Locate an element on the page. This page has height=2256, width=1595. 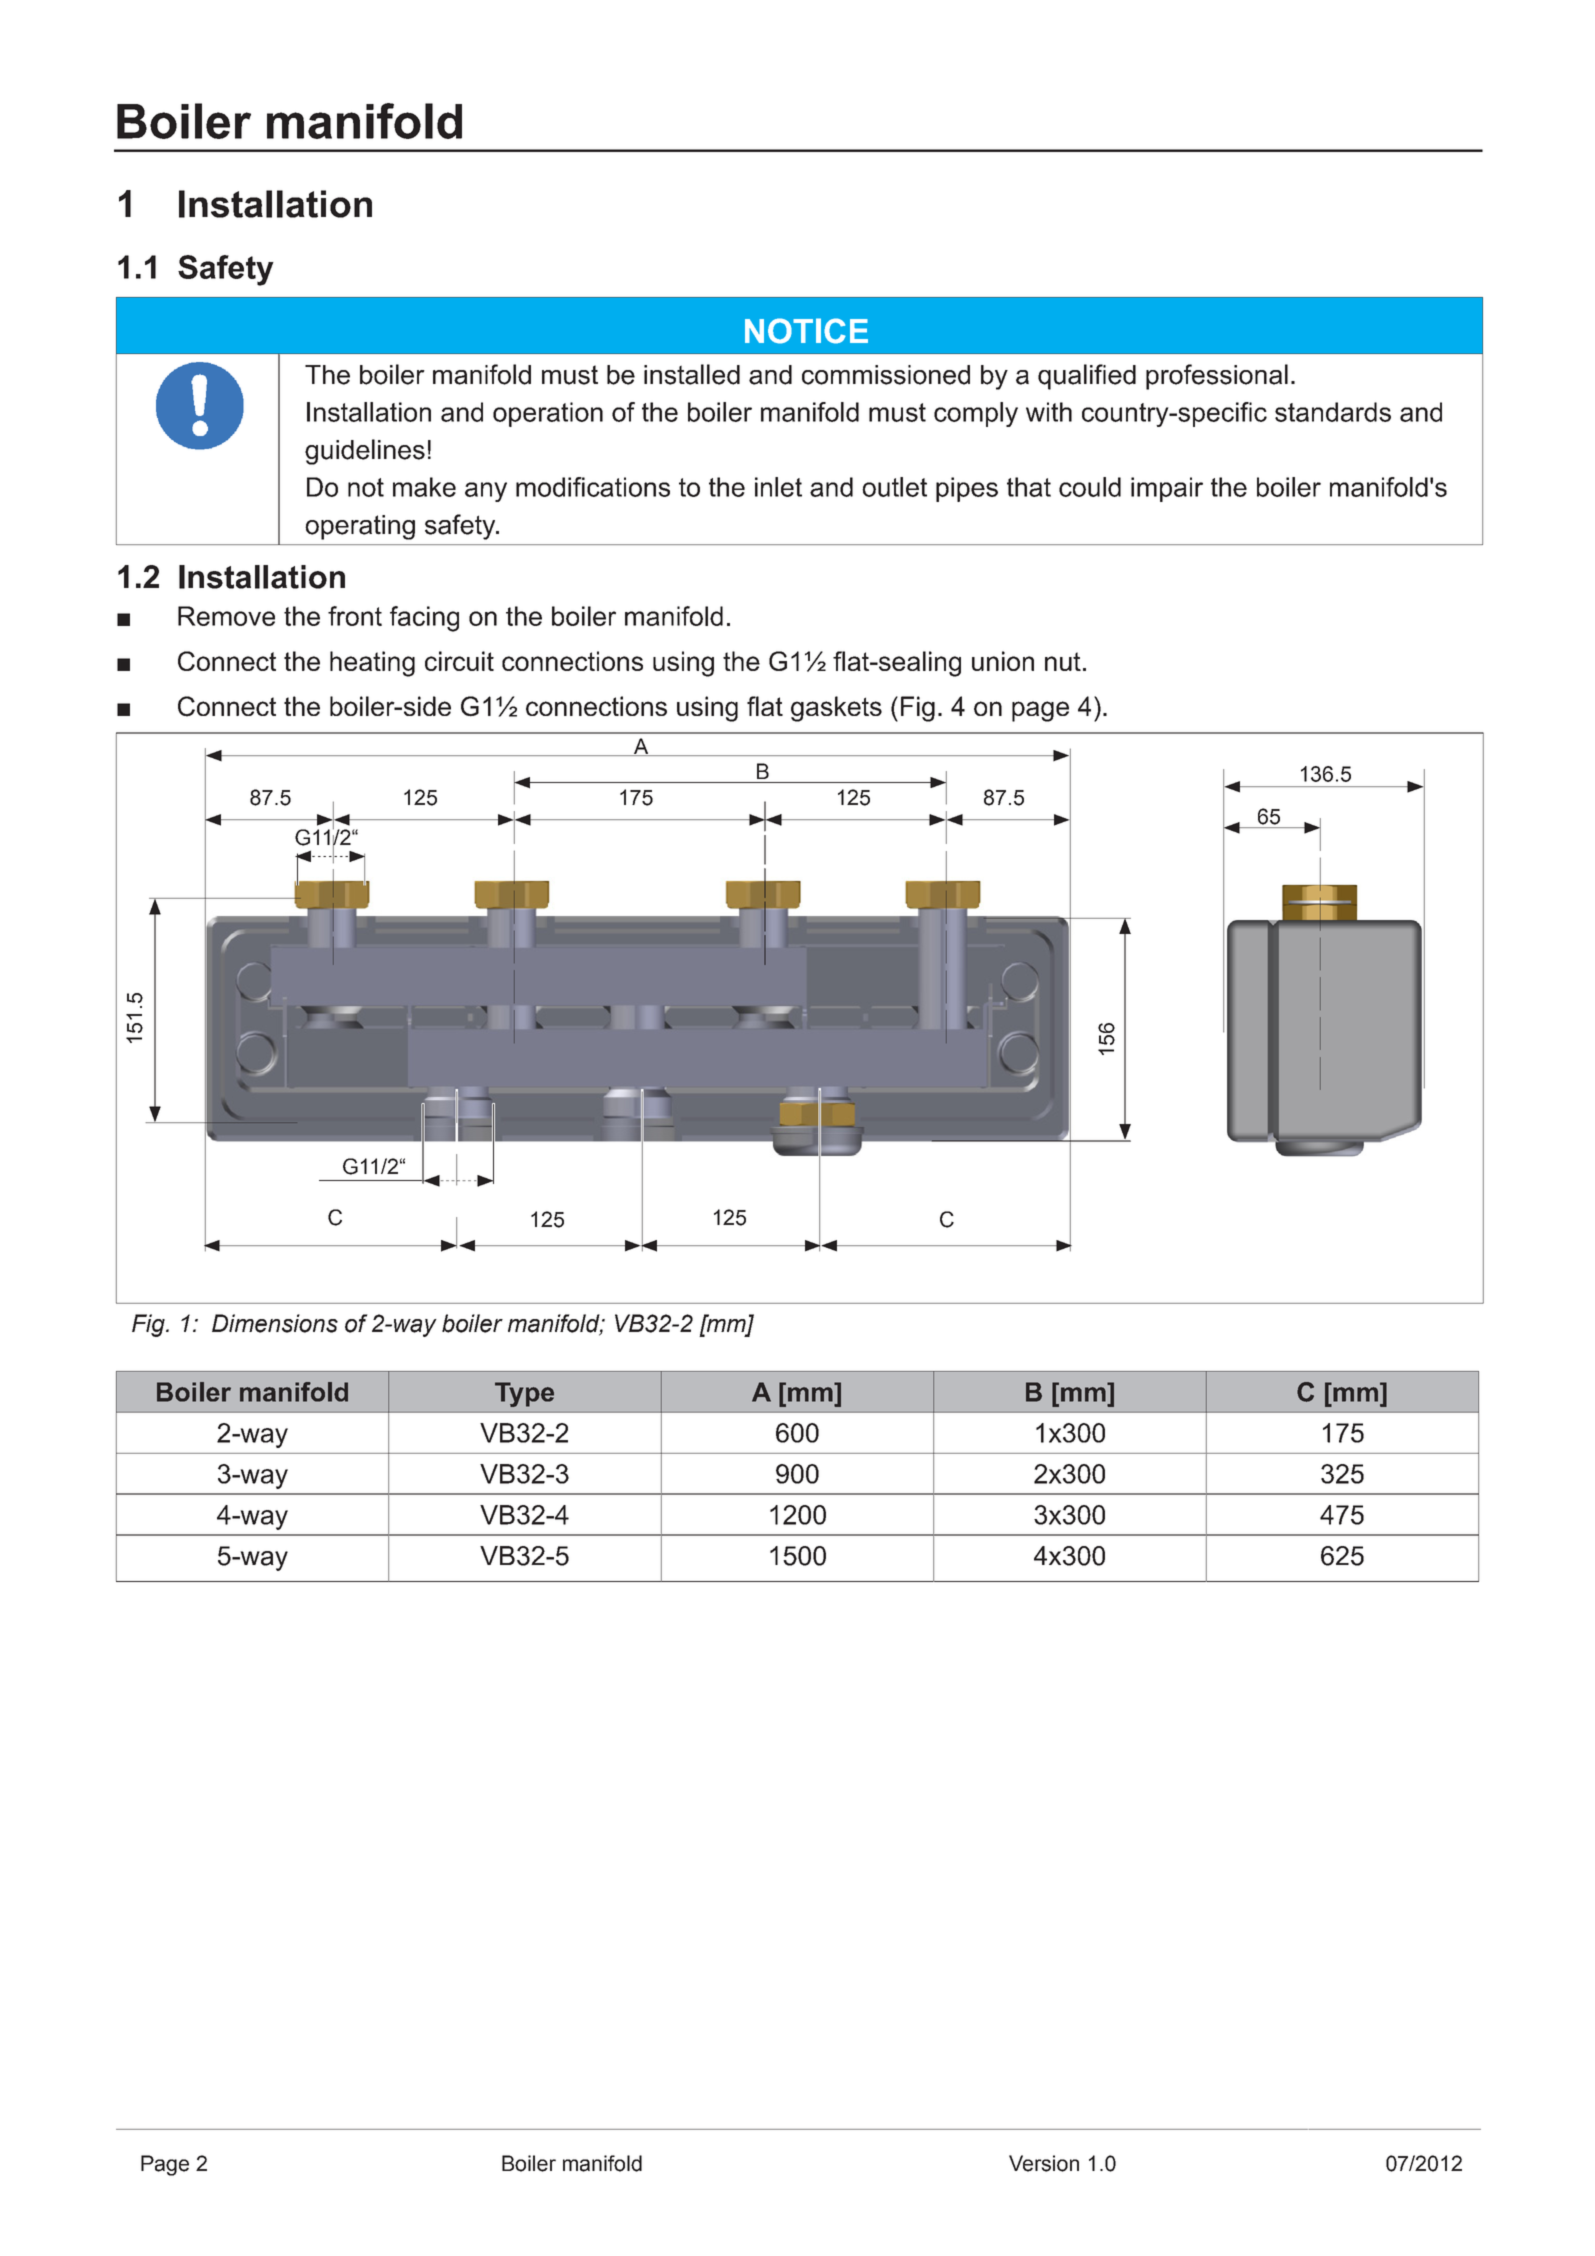
circuit is located at coordinates (459, 661).
